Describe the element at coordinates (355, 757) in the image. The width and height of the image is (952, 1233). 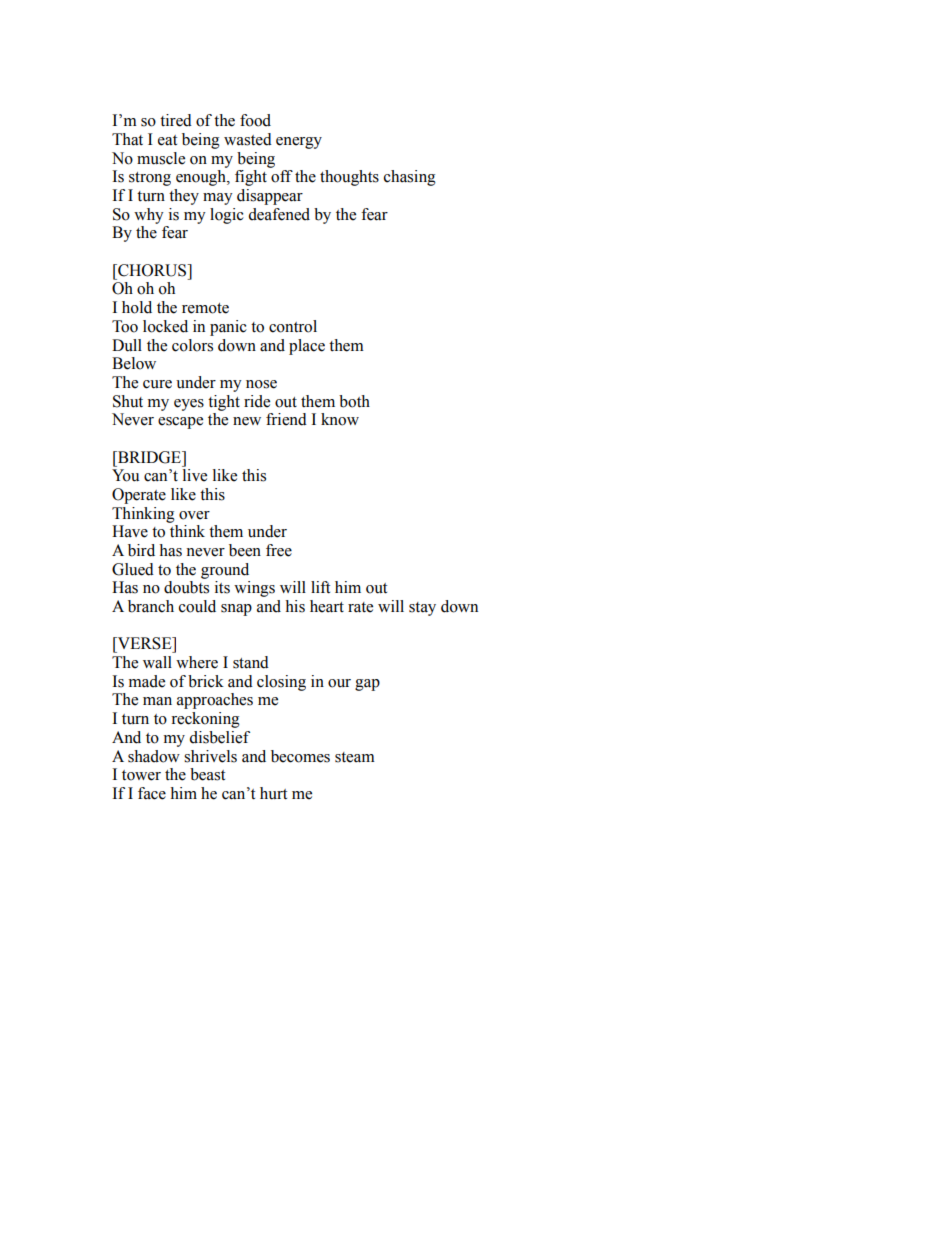
I see `steam` at that location.
